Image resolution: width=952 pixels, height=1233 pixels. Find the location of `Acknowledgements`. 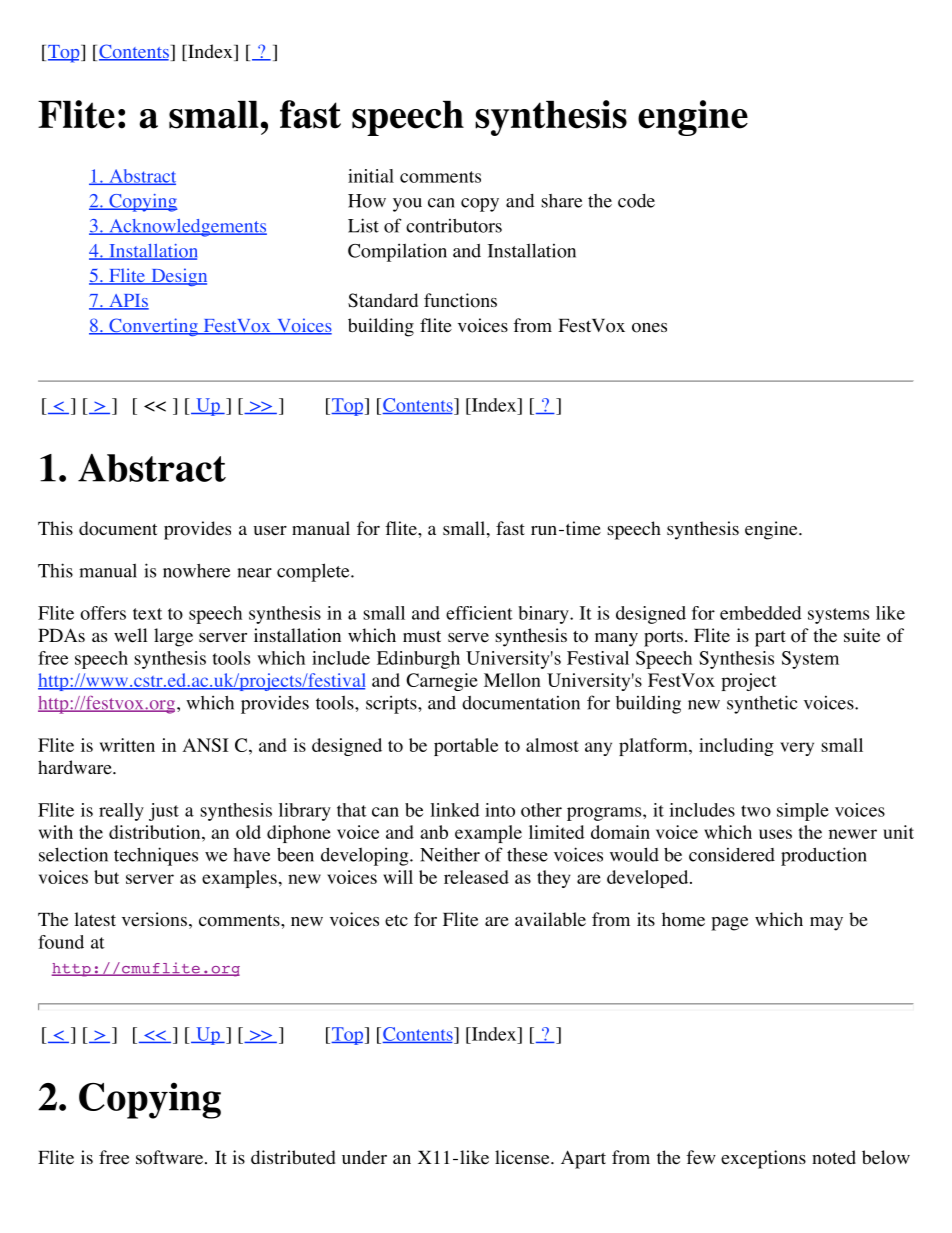

Acknowledgements is located at coordinates (187, 228).
